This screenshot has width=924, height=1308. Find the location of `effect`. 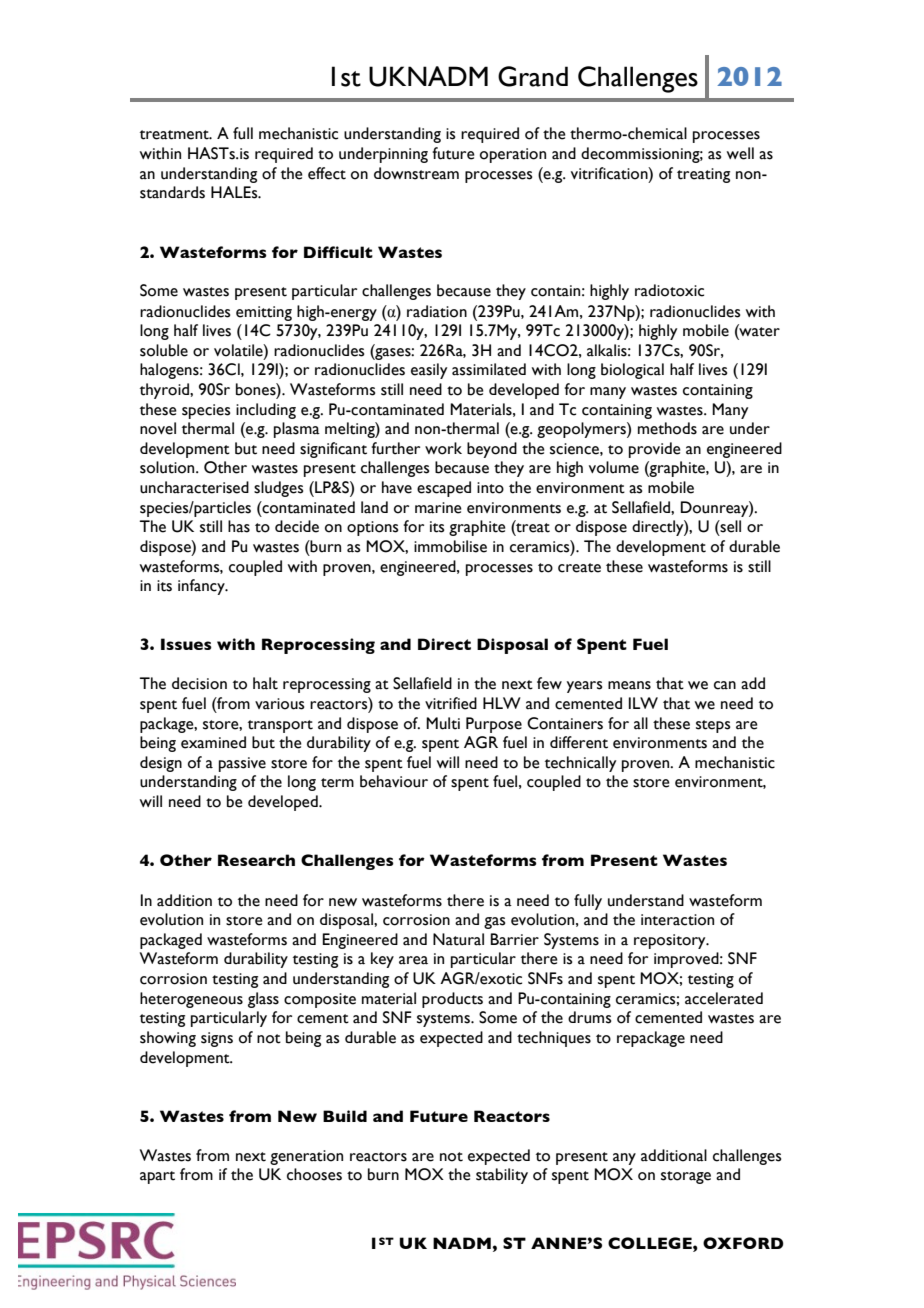

effect is located at coordinates (327, 173).
